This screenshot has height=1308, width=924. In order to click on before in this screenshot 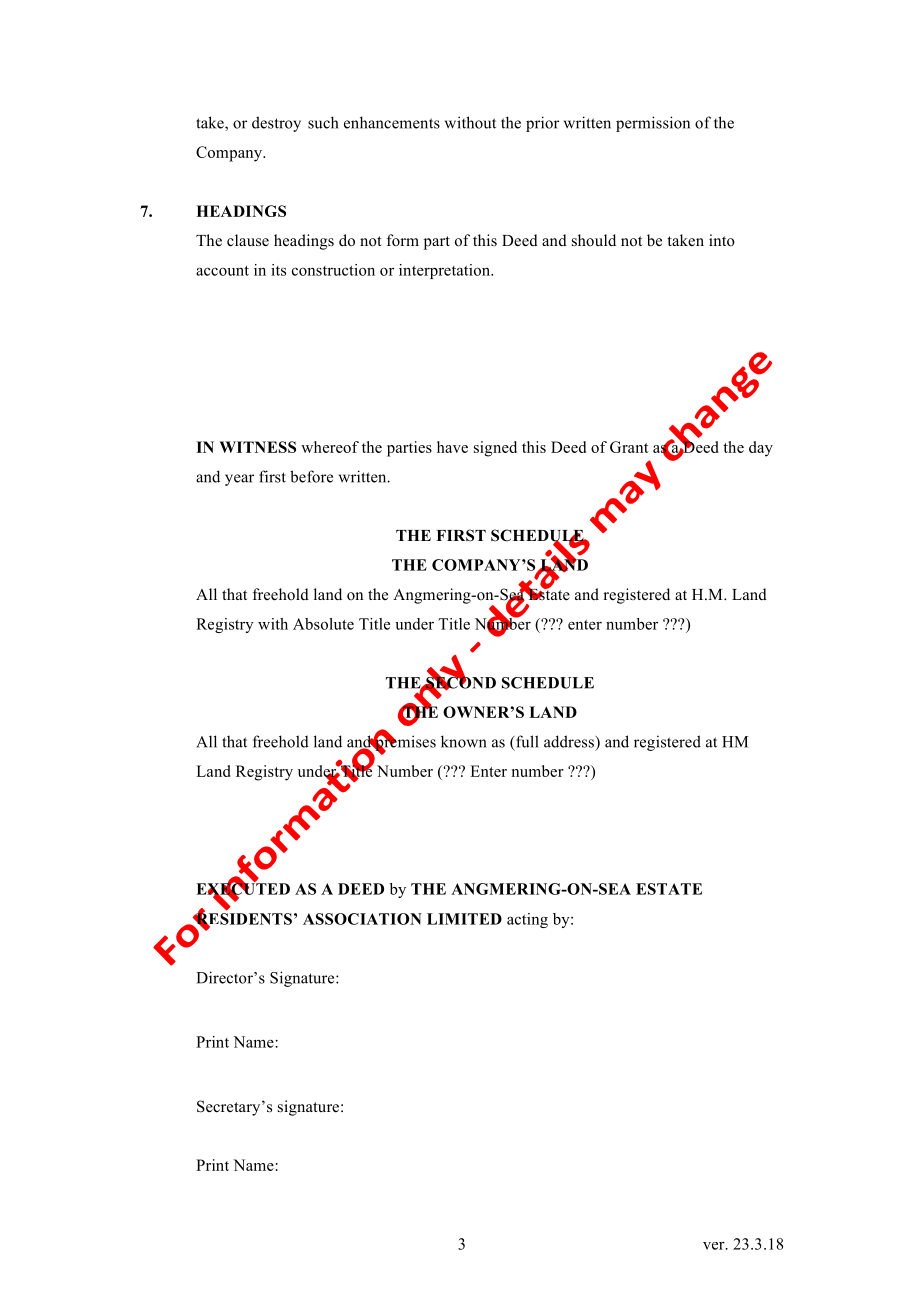, I will do `click(311, 476)`.
